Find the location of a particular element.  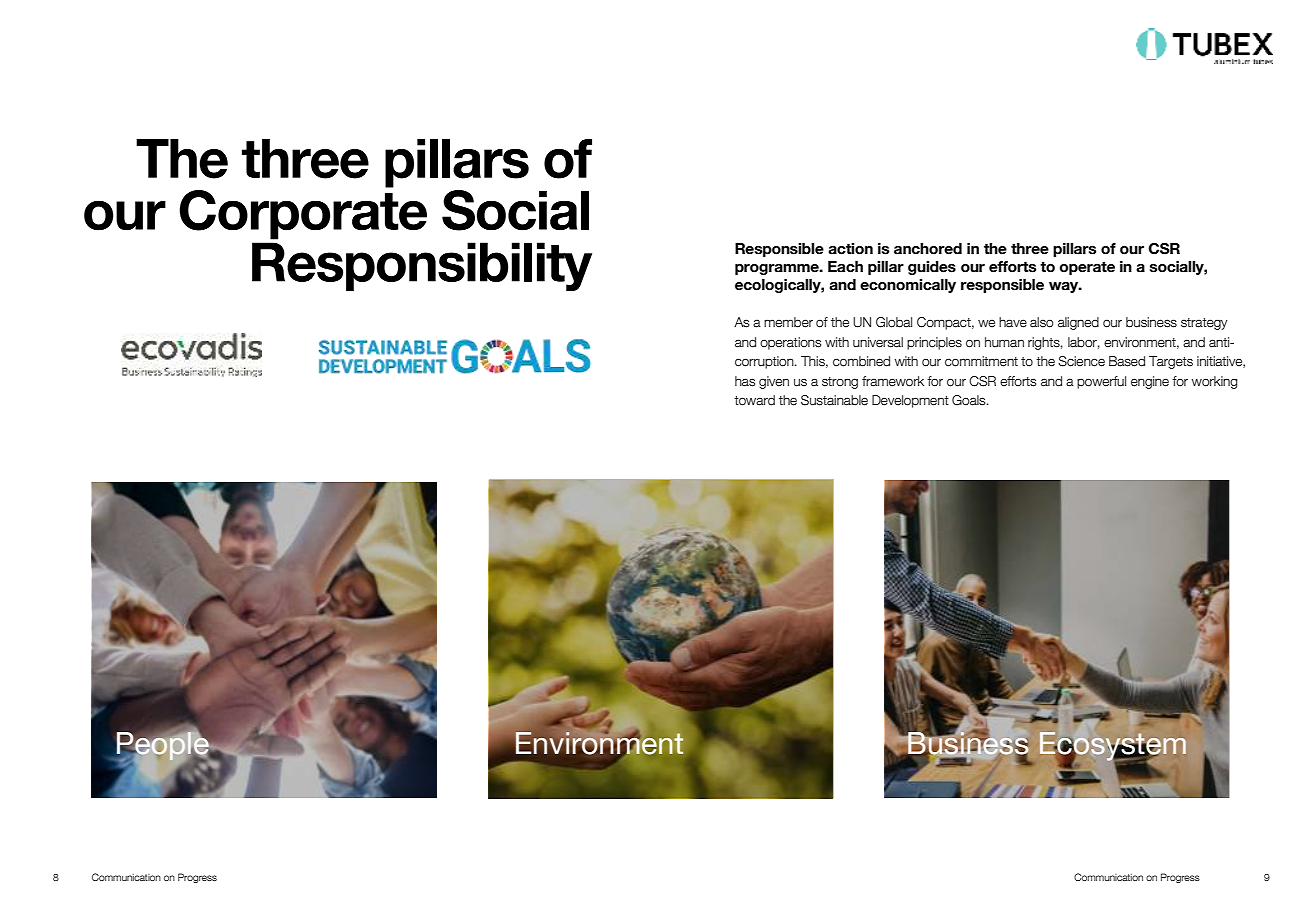

Sustainable is located at coordinates (834, 400).
